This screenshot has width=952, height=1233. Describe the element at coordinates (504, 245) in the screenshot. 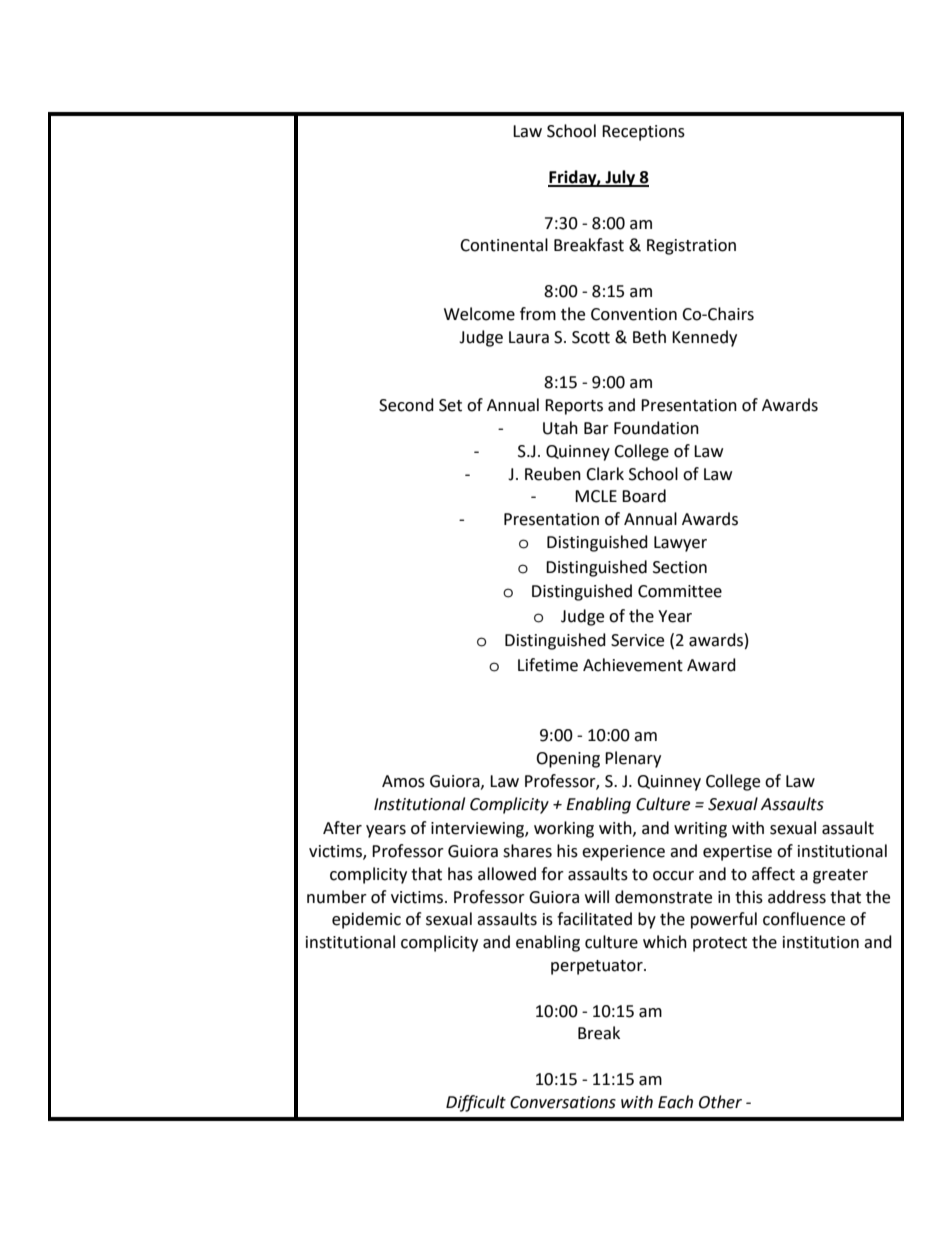

I see `Continental` at that location.
